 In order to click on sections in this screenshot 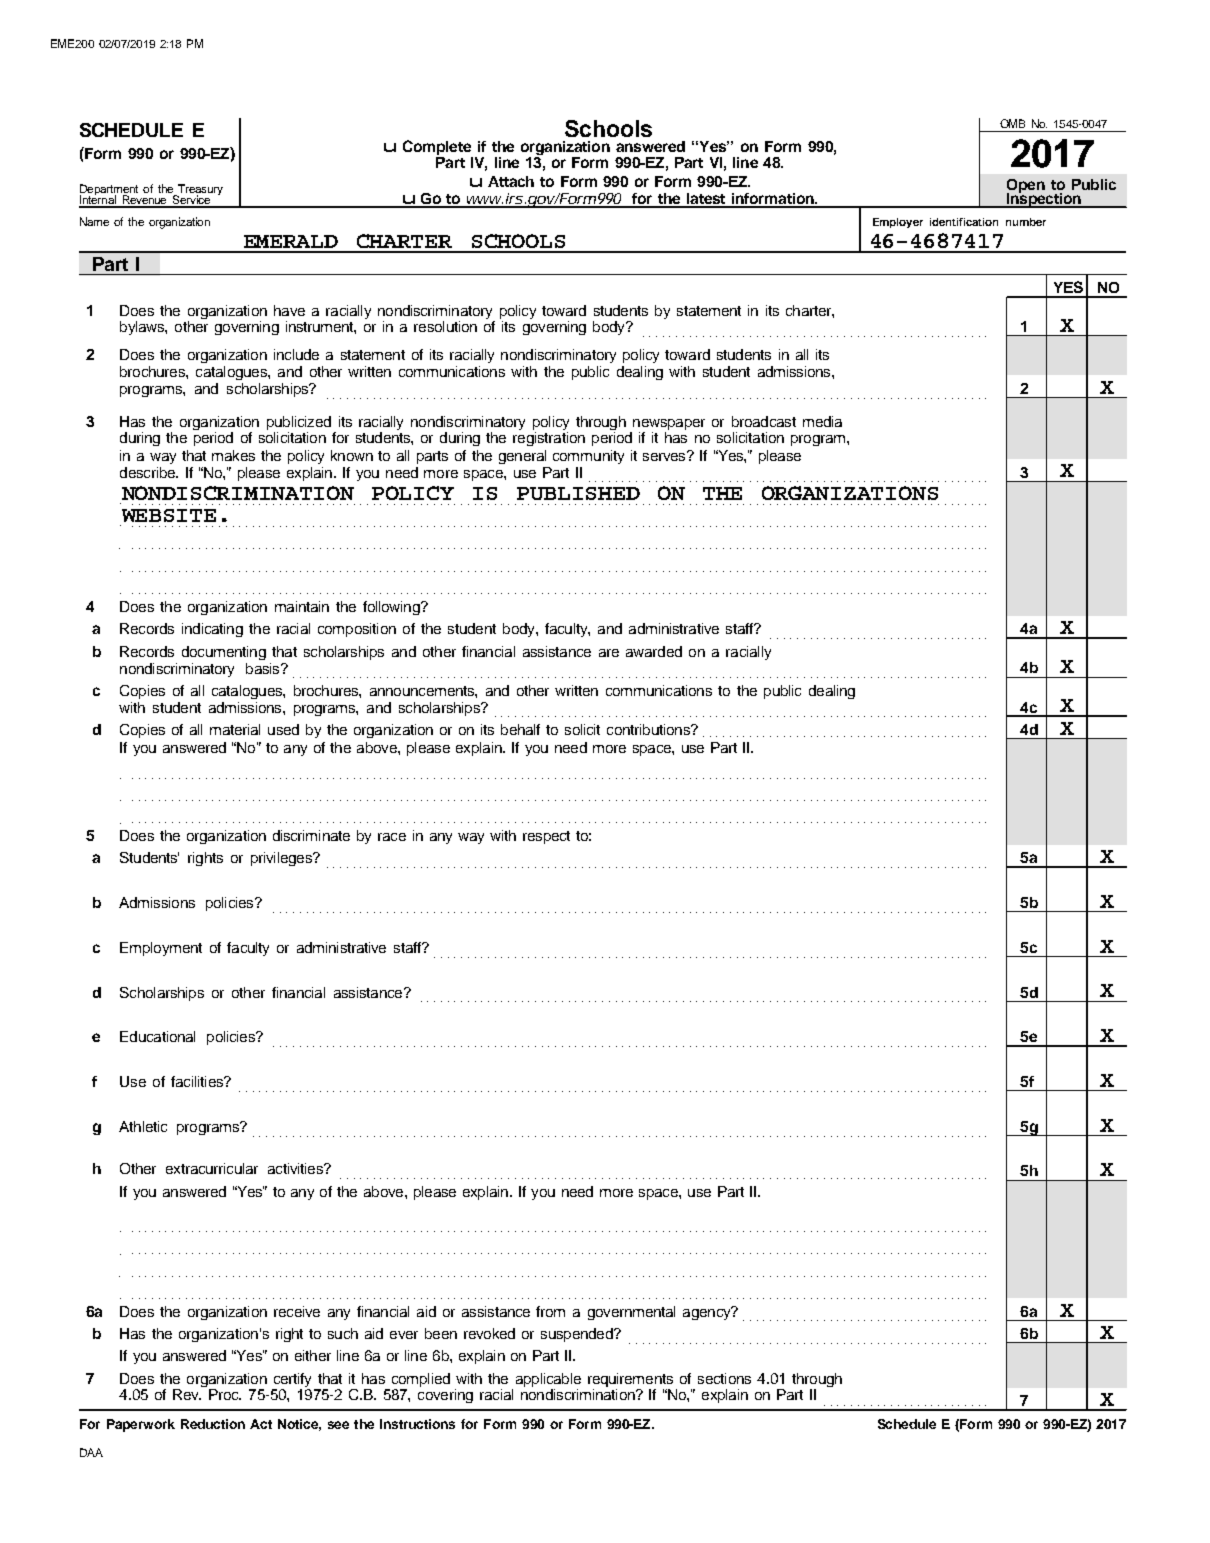, I will do `click(724, 1378)`.
